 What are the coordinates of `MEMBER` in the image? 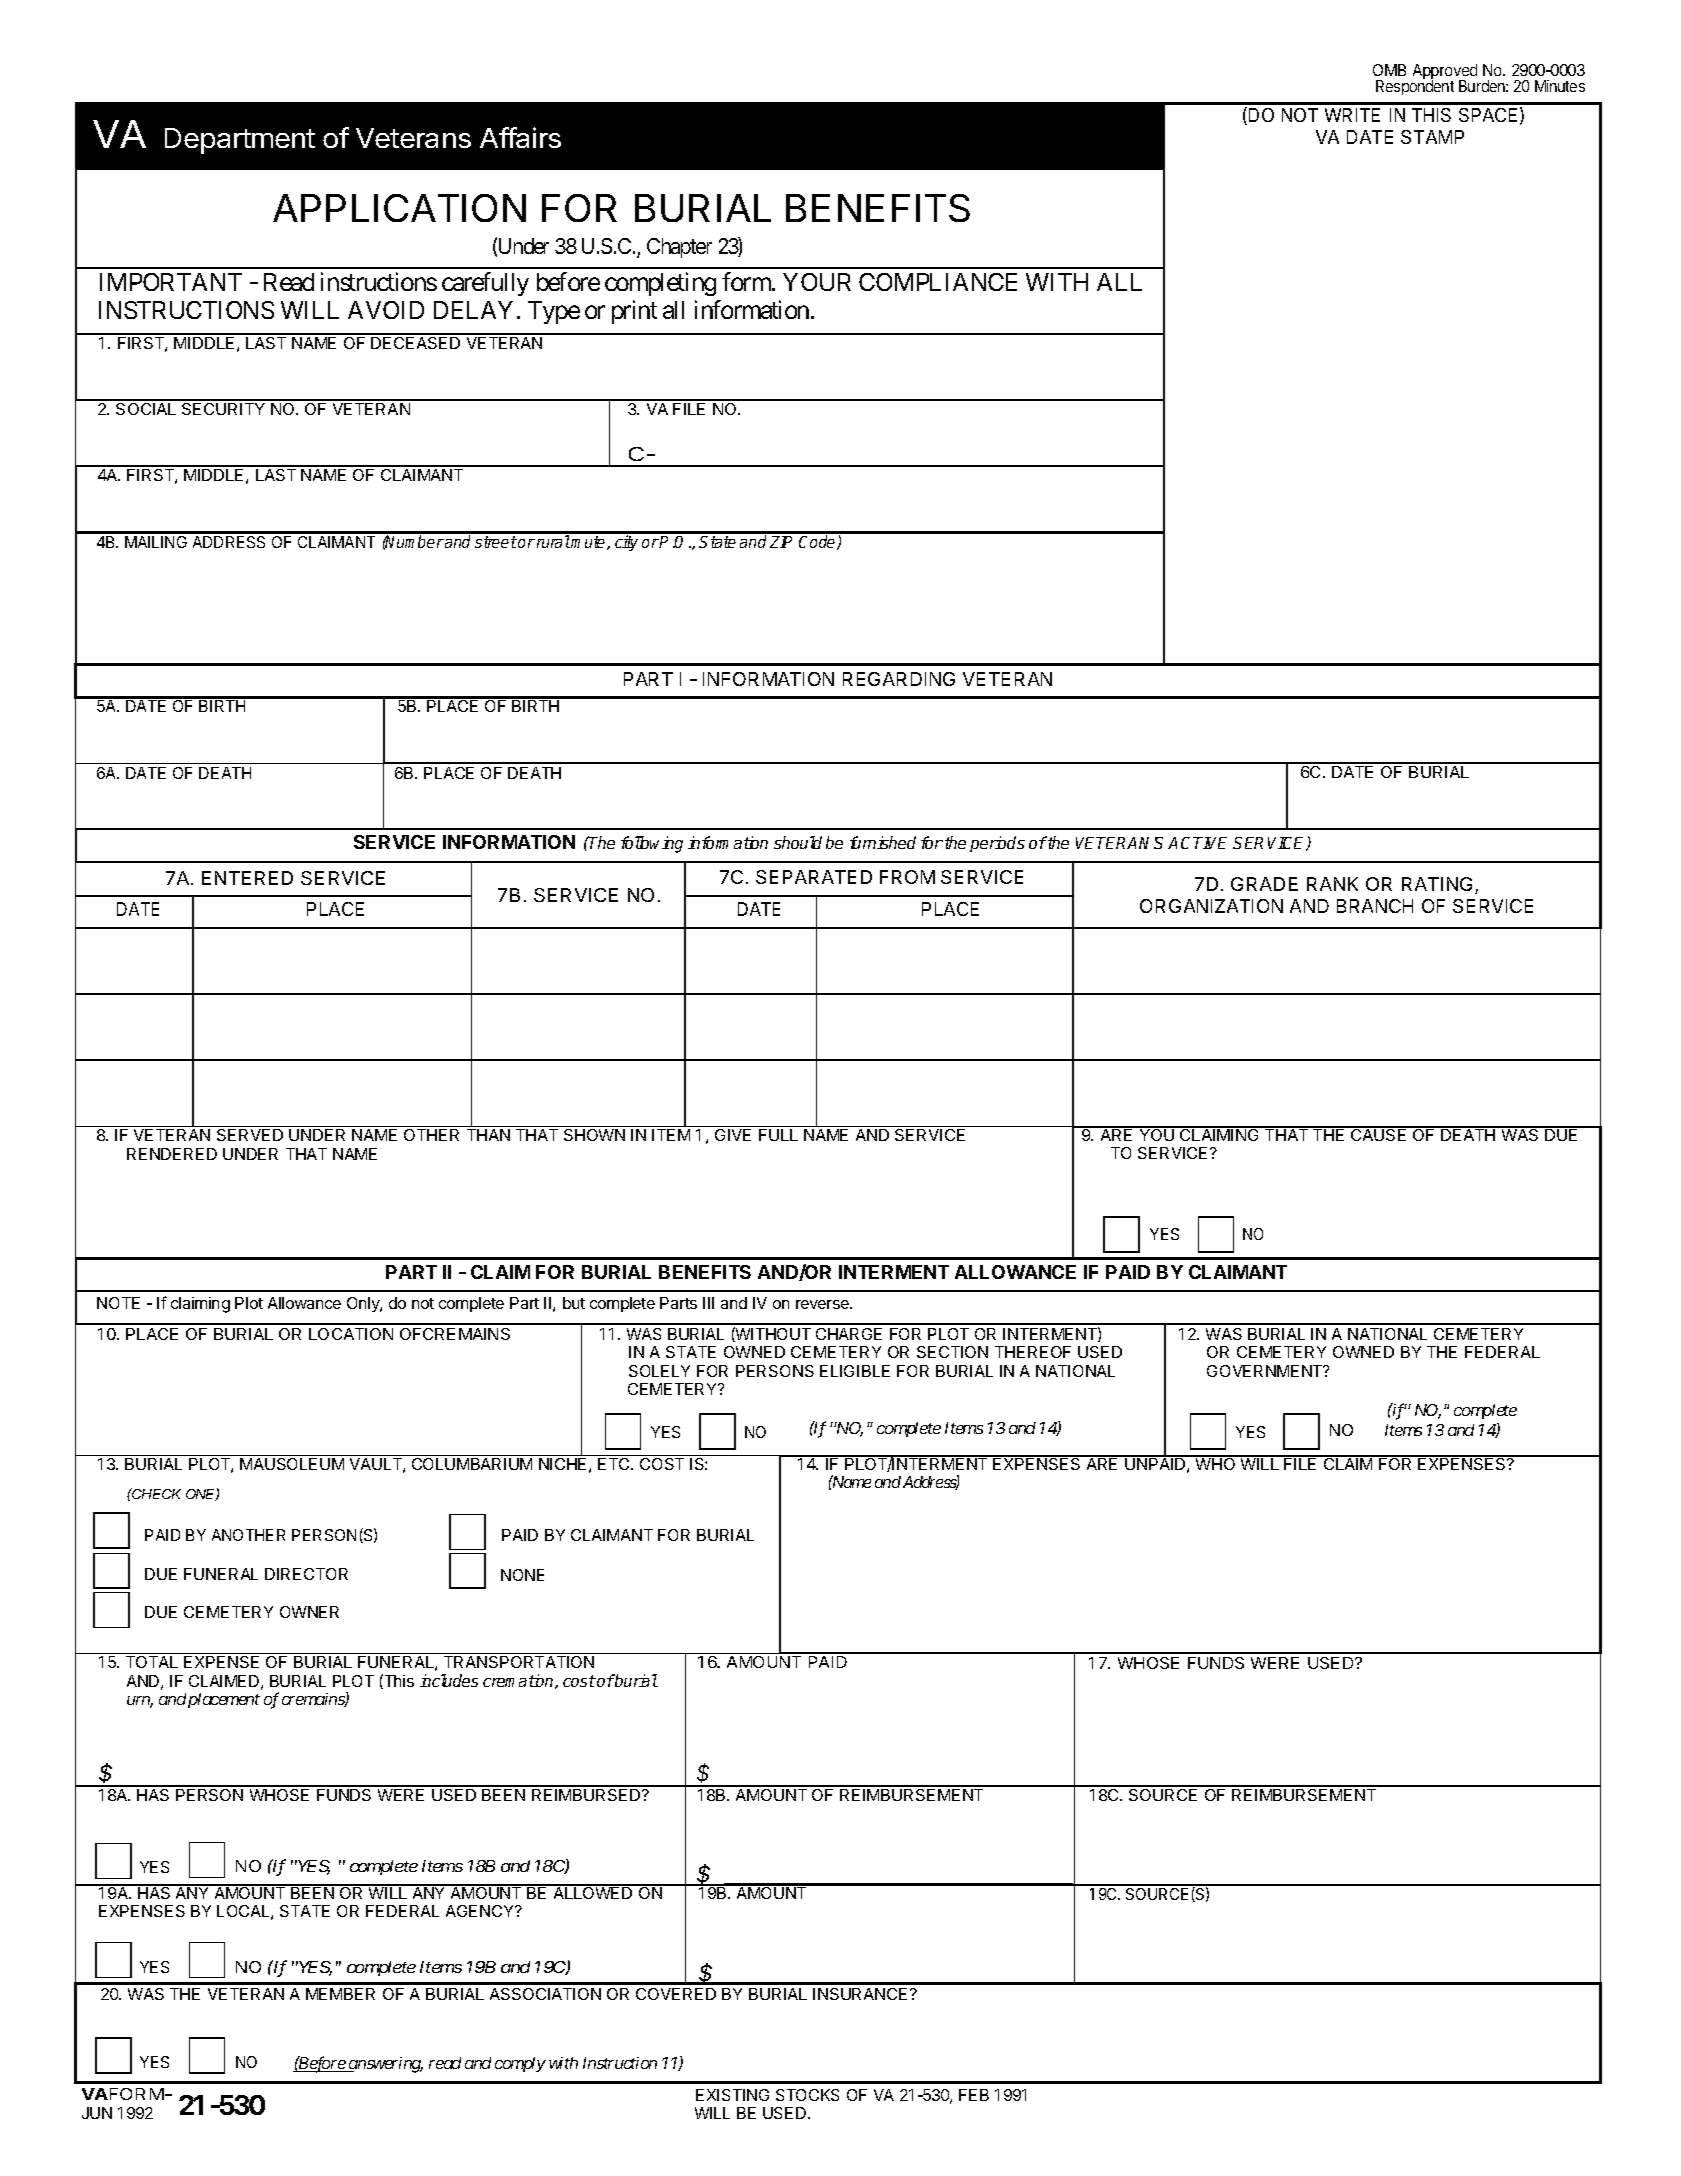 It's located at (340, 1994).
